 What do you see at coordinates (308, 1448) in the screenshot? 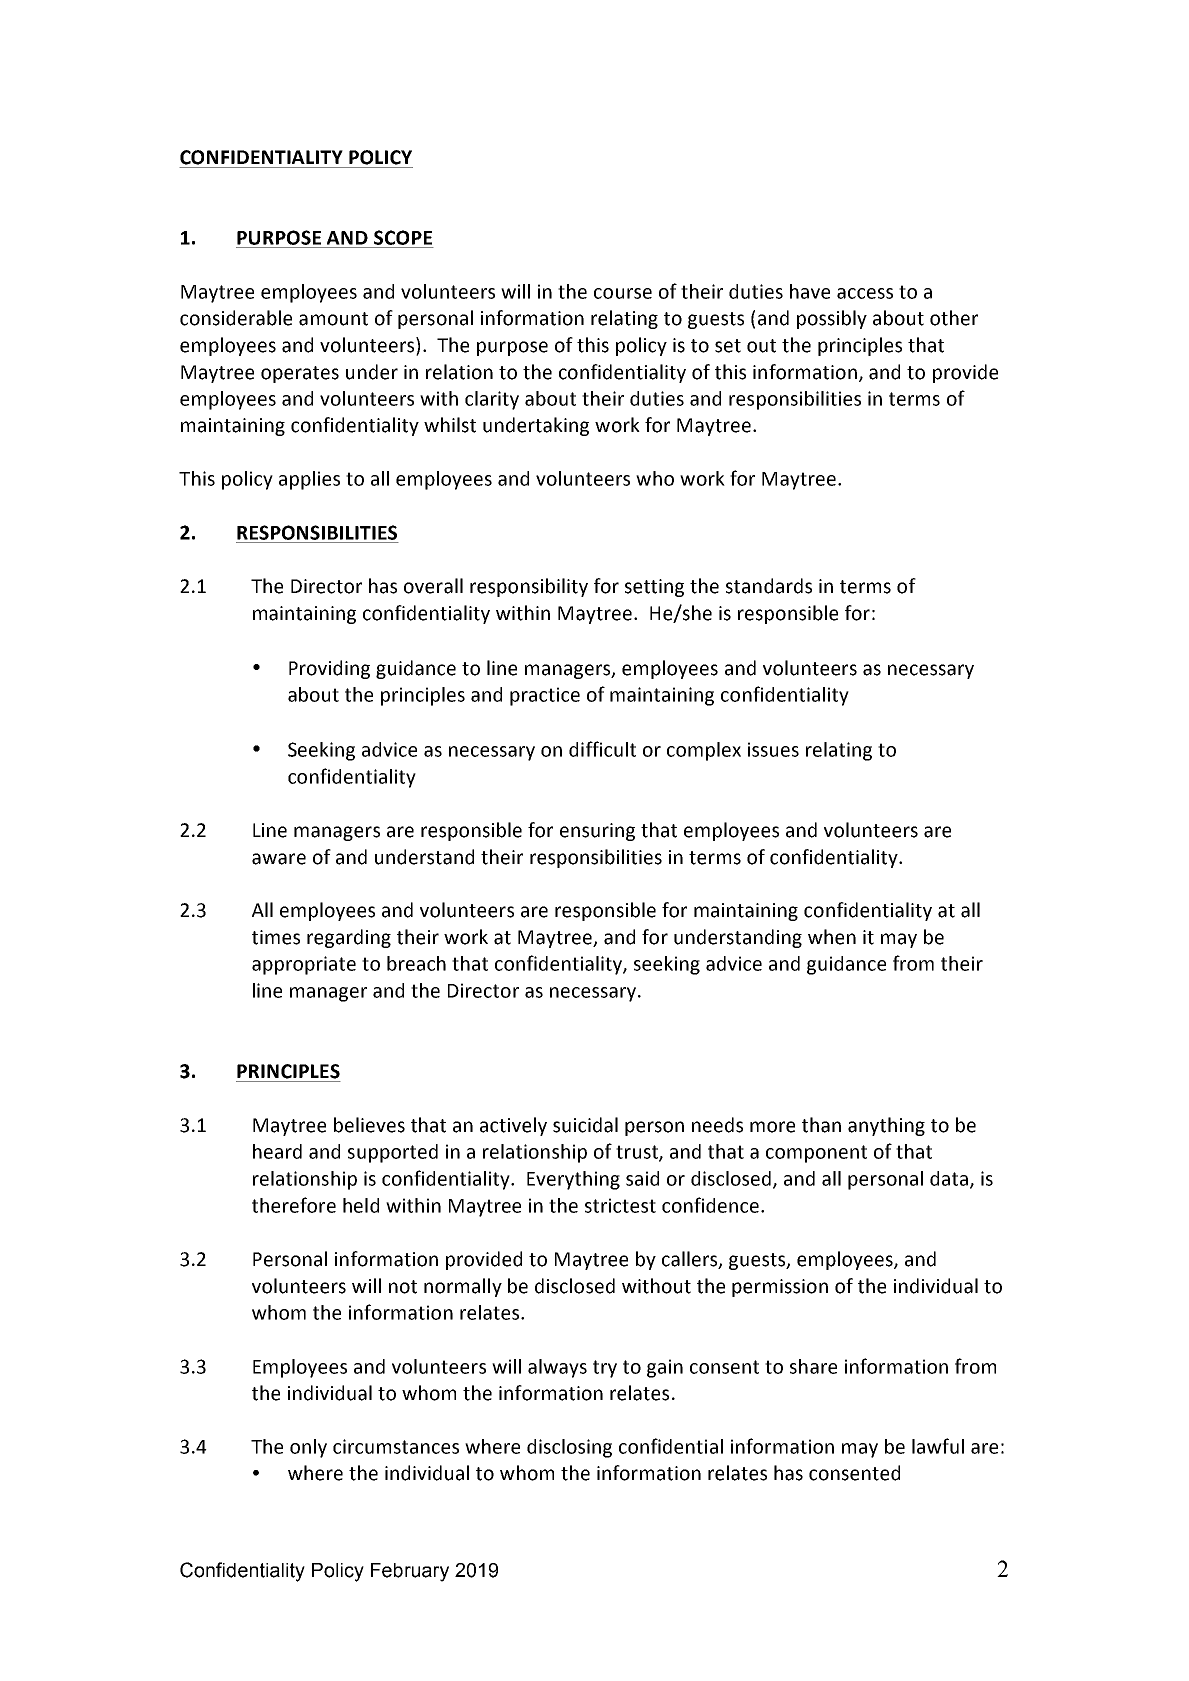
I see `only` at bounding box center [308, 1448].
